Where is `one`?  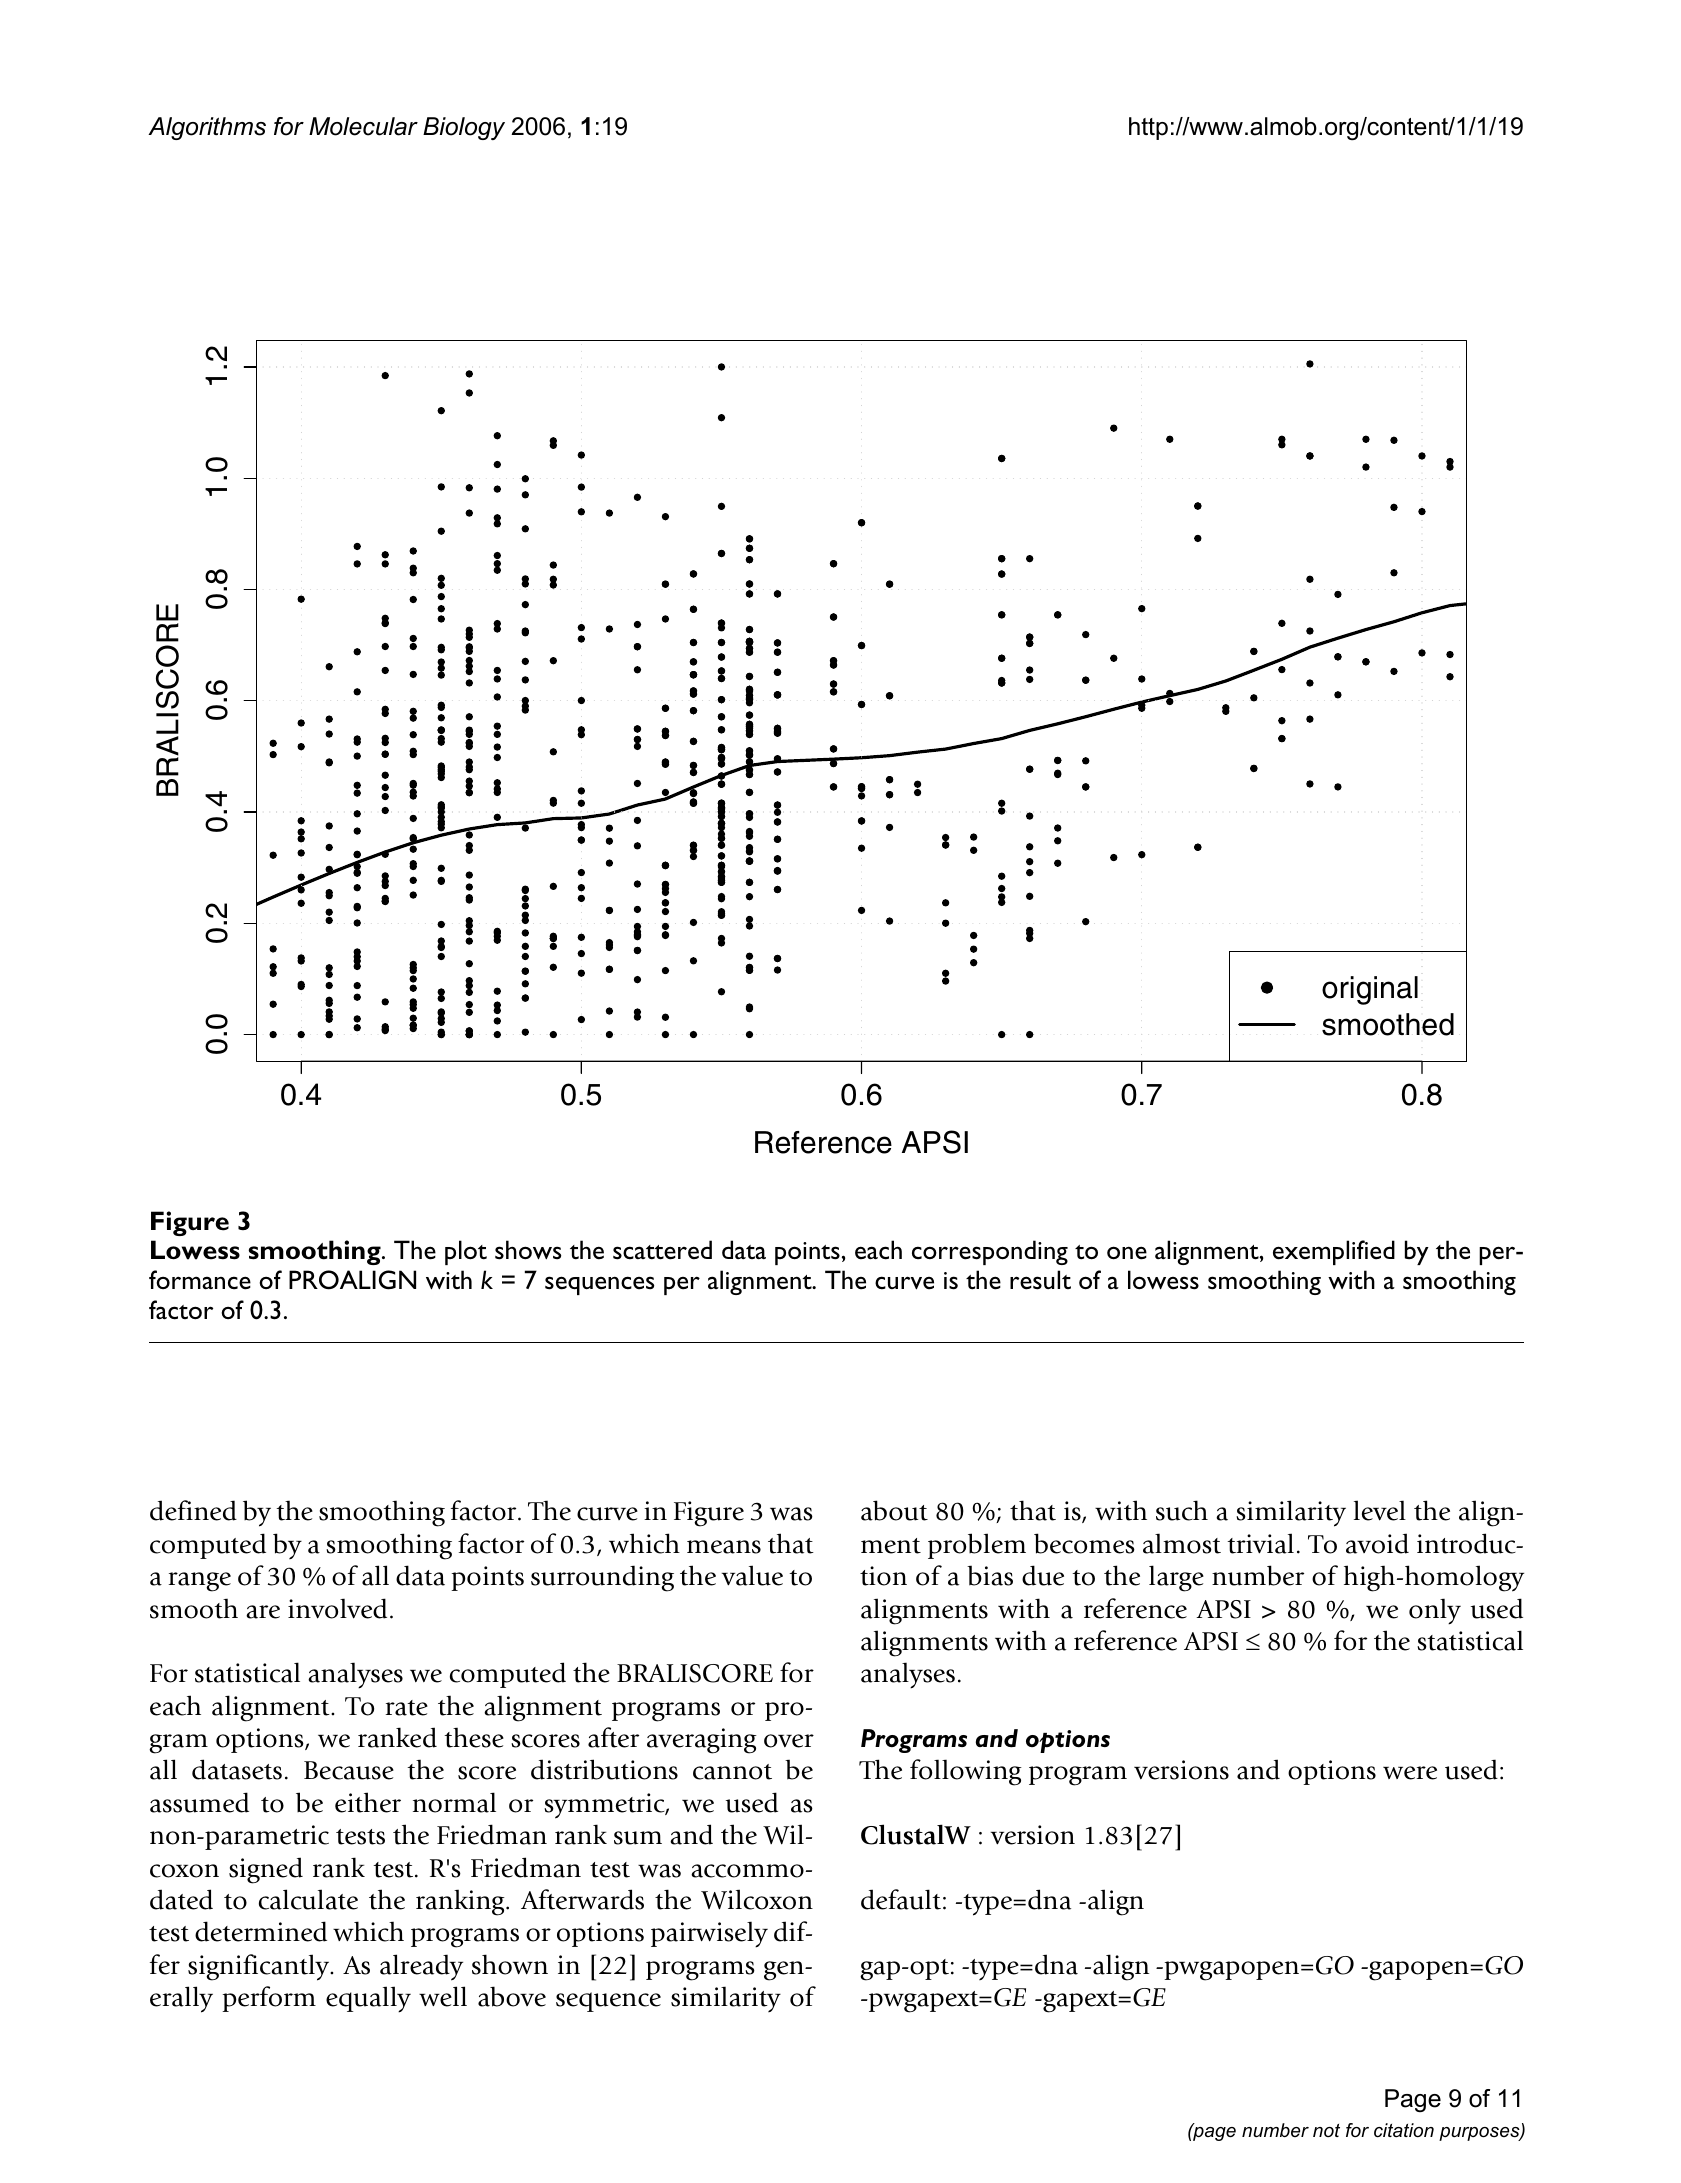 one is located at coordinates (1127, 1253).
